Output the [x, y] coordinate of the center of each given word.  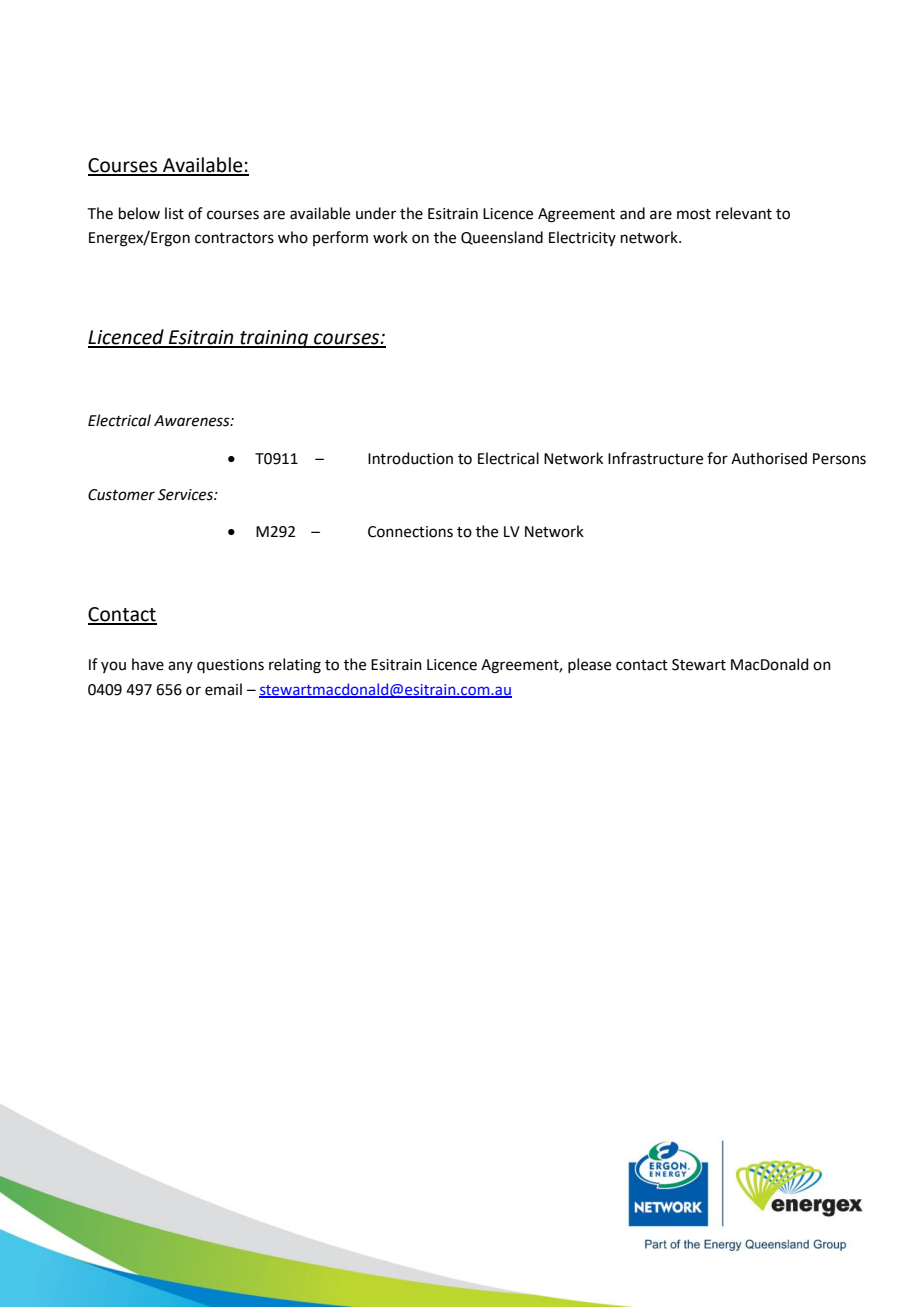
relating [295, 666]
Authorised [769, 458]
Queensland [502, 238]
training [274, 339]
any [180, 667]
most [694, 214]
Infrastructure [655, 458]
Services [186, 495]
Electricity [582, 238]
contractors [234, 238]
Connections [410, 532]
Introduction [410, 458]
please [589, 665]
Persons [839, 459]
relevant [744, 213]
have [148, 664]
